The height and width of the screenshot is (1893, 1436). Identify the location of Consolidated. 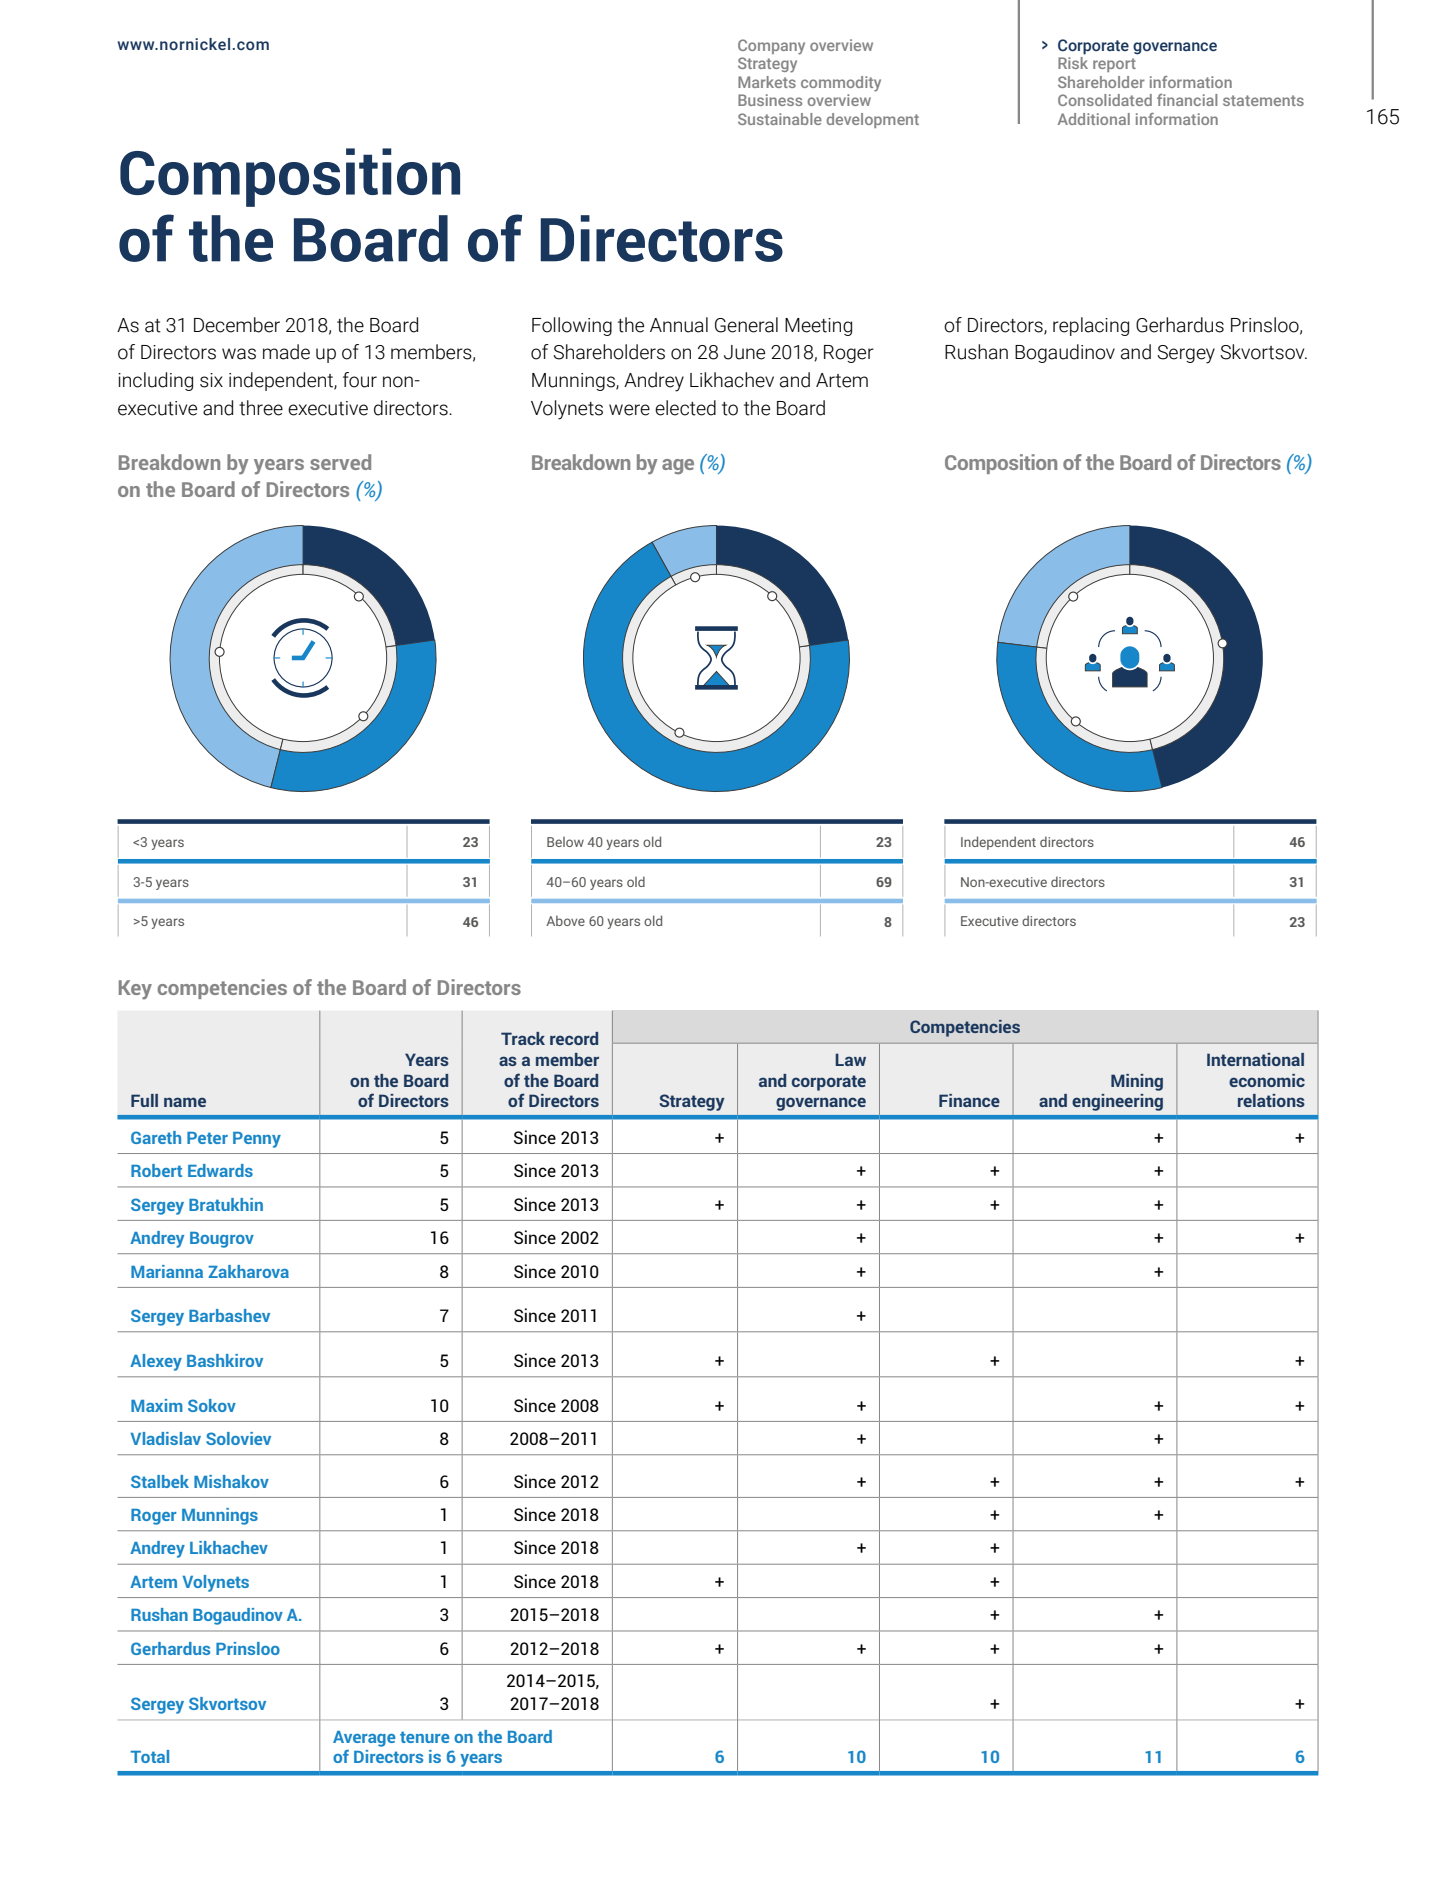
(1105, 100).
